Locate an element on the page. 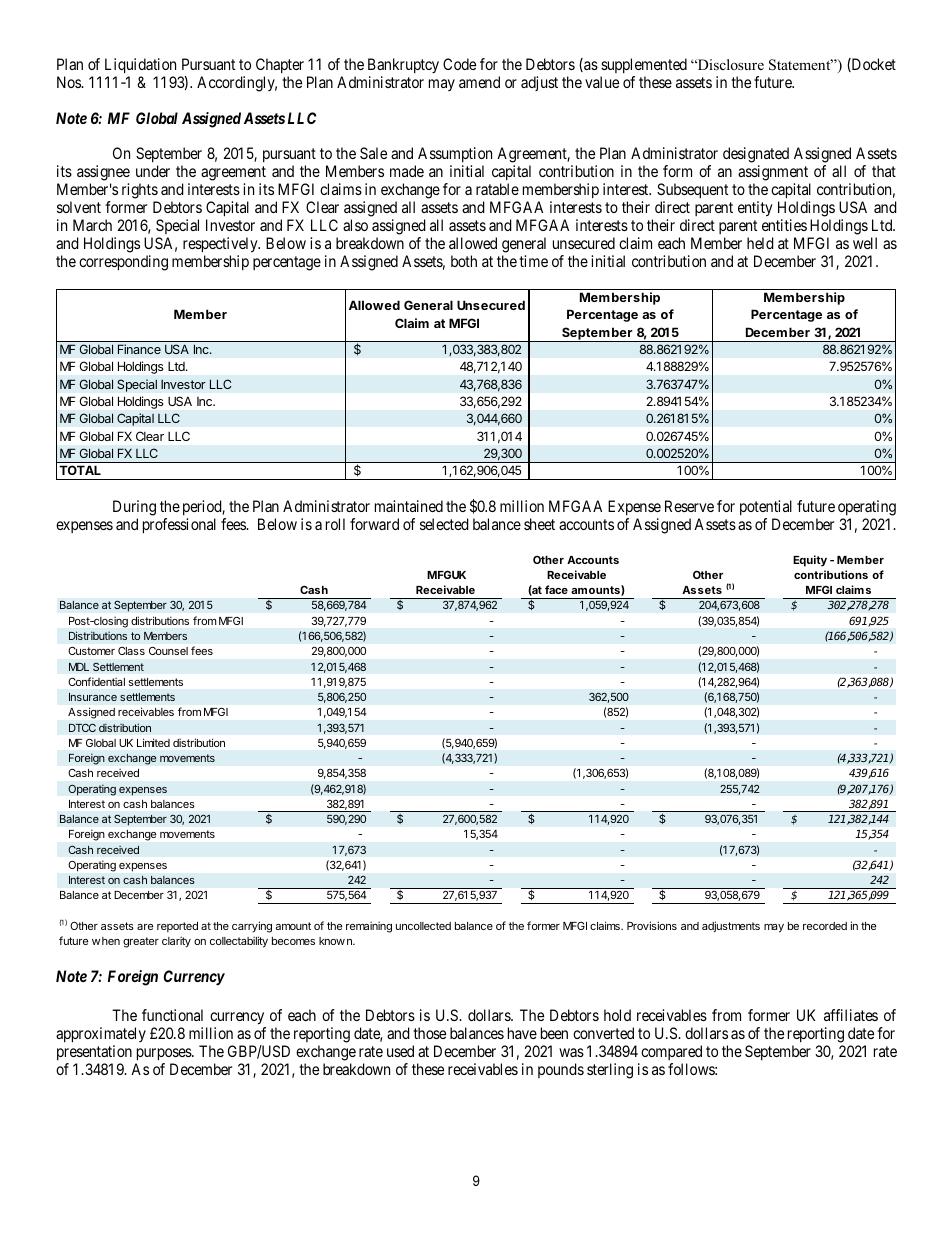 The height and width of the document is (1233, 952). purposes is located at coordinates (164, 1056).
